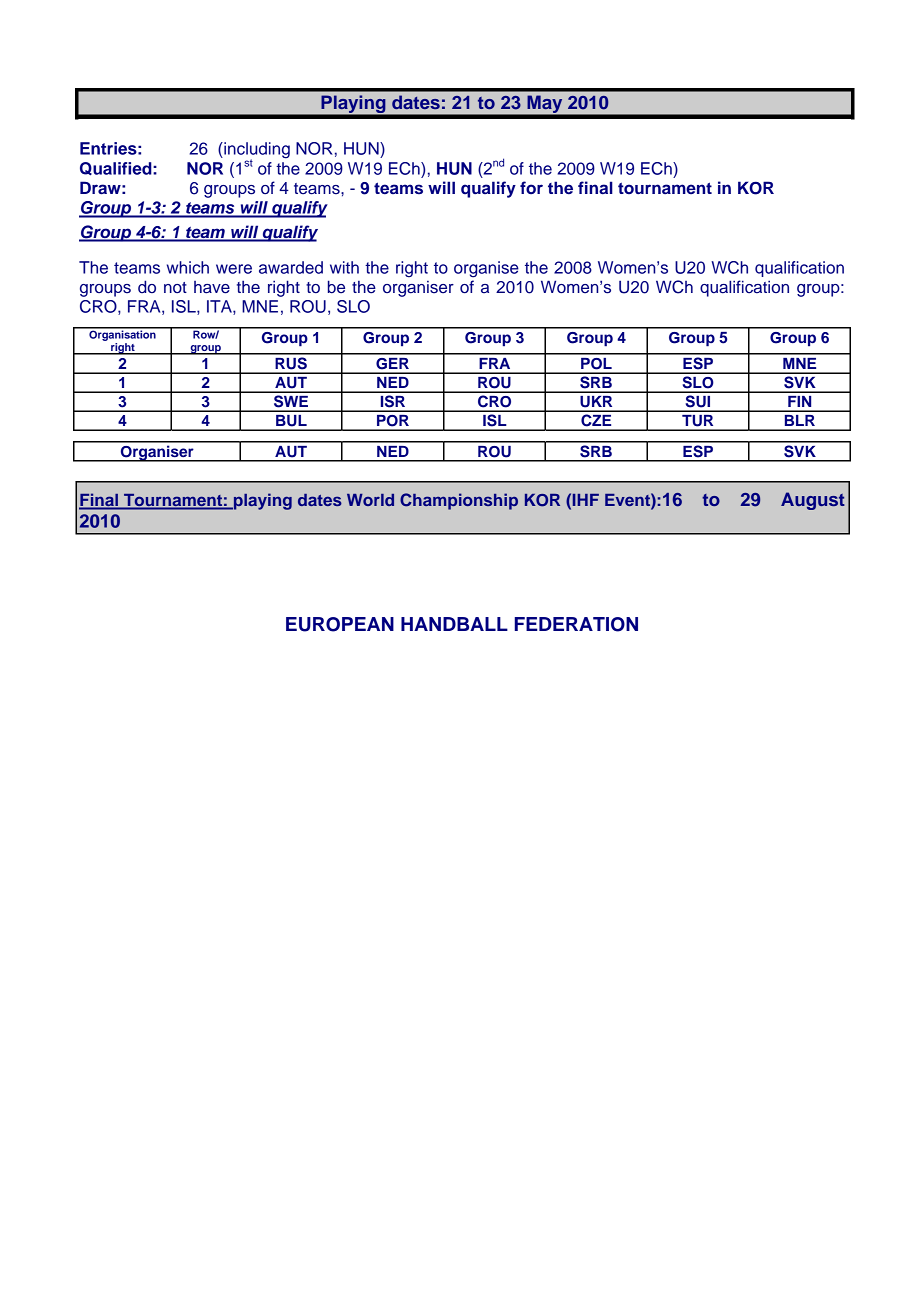 The width and height of the screenshot is (924, 1308). Describe the element at coordinates (576, 624) in the screenshot. I see `FEDERATION` at that location.
